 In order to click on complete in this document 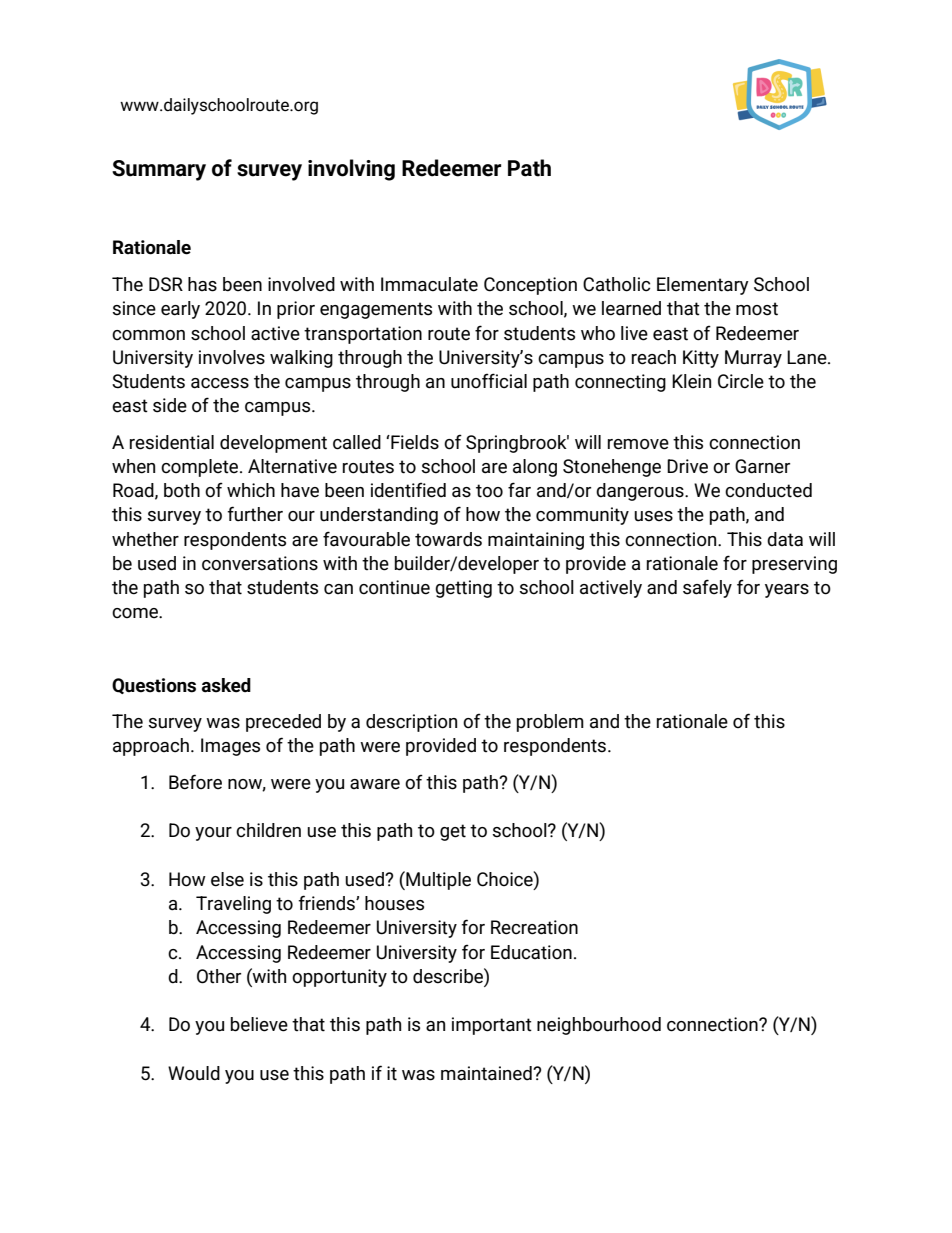, I will do `click(201, 468)`.
